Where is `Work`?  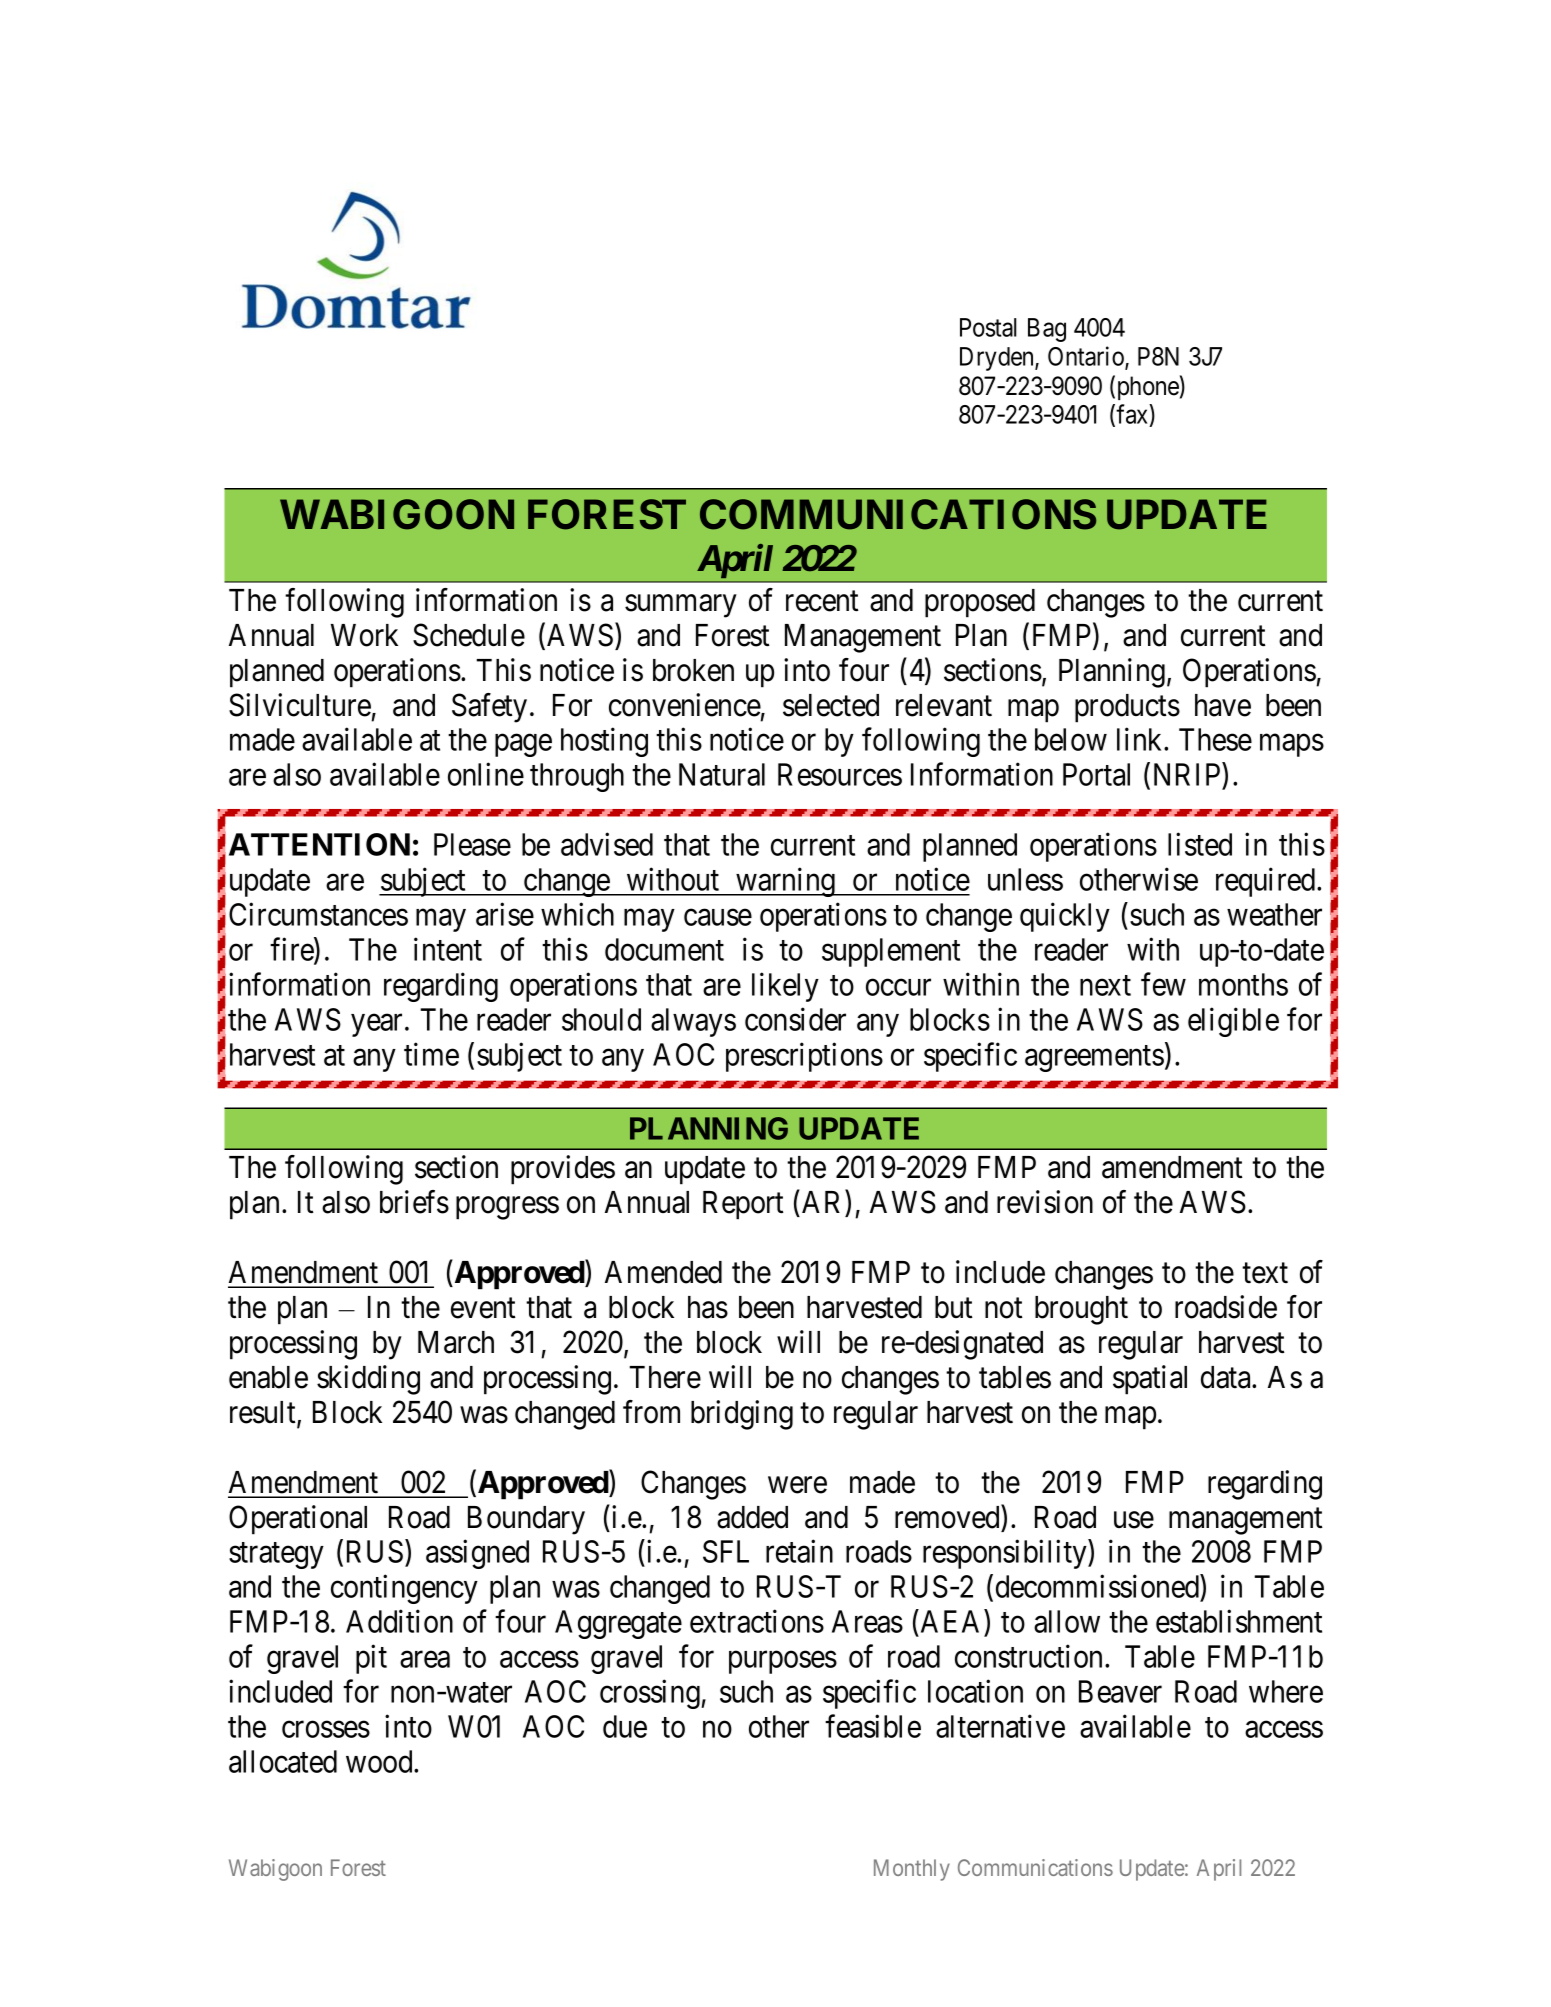
Work is located at coordinates (364, 635).
